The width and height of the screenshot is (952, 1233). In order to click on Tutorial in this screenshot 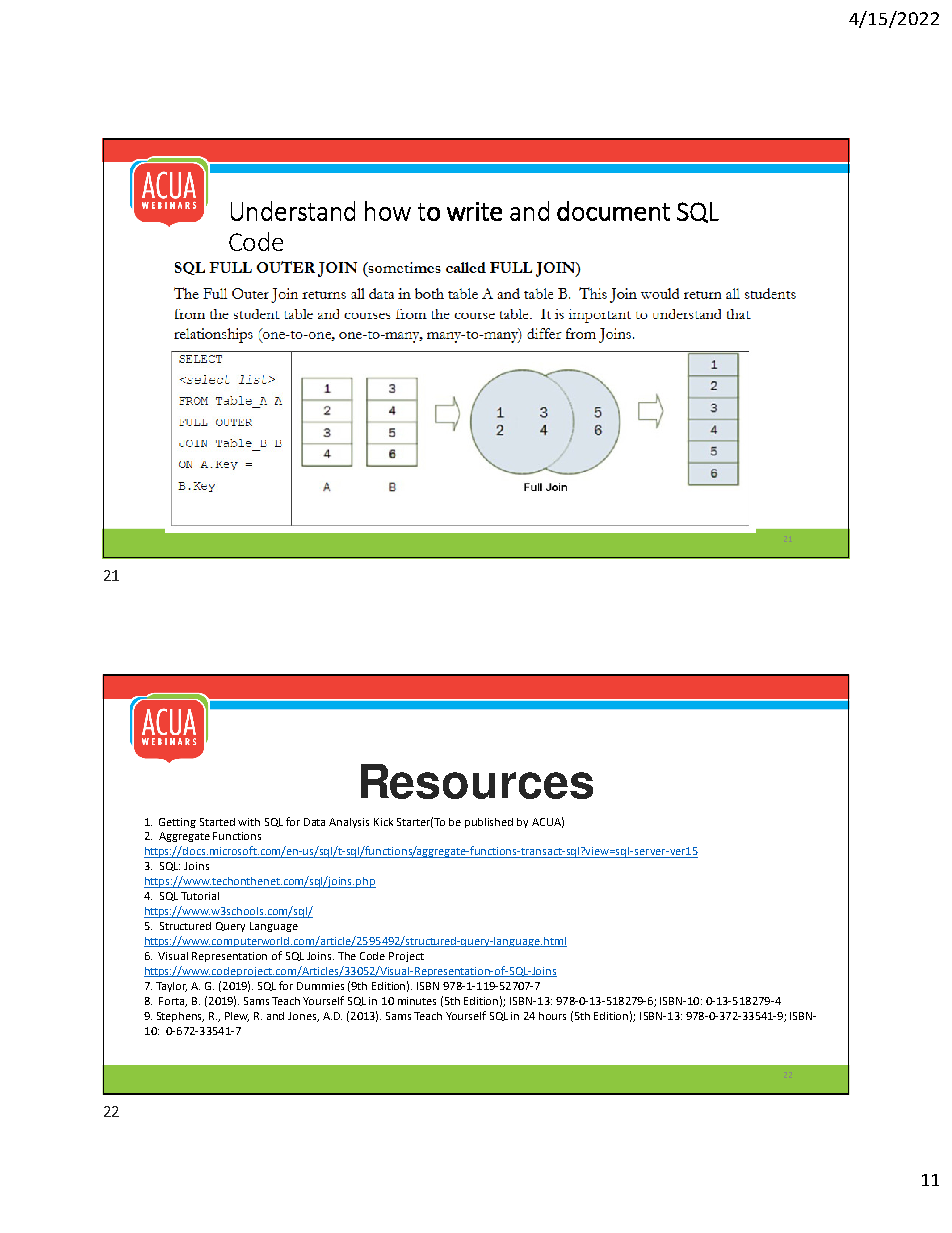, I will do `click(200, 896)`.
